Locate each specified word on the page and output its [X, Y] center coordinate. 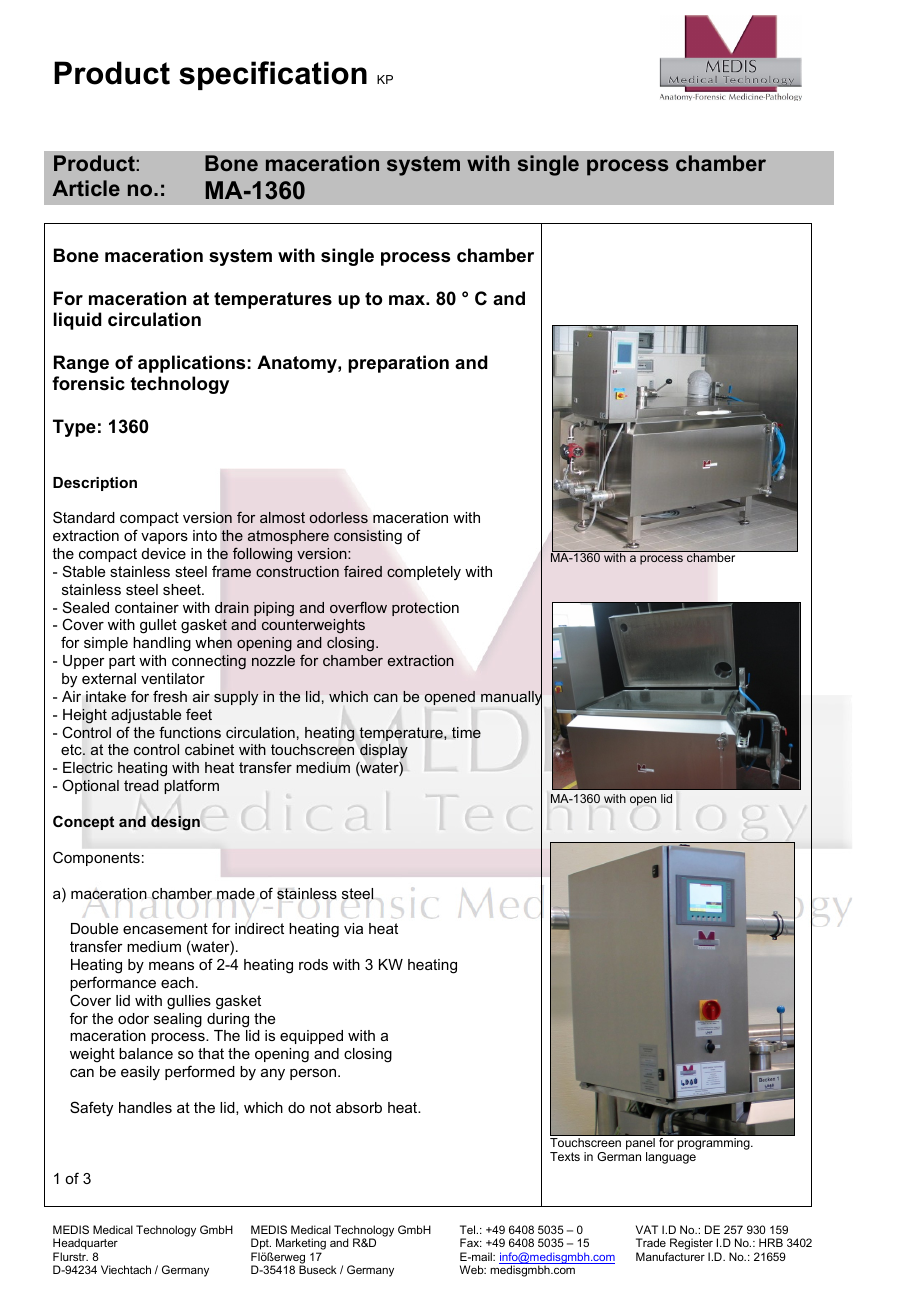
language [671, 1158]
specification [273, 75]
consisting [368, 537]
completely [424, 573]
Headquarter [85, 1245]
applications [191, 364]
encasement [165, 928]
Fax [471, 1242]
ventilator [173, 678]
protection [425, 609]
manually [511, 698]
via [353, 928]
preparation [398, 364]
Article [86, 188]
